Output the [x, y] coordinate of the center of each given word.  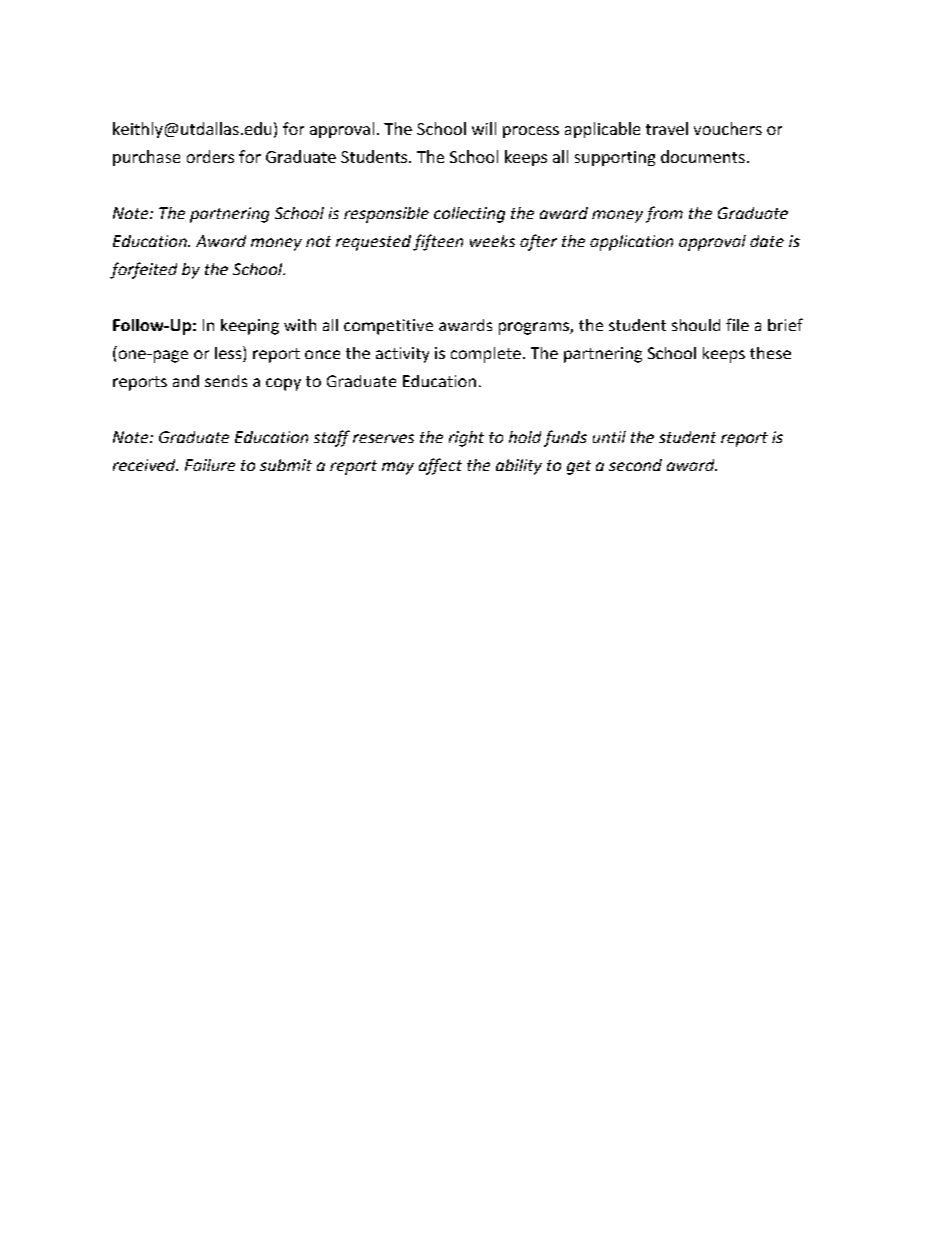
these [770, 353]
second [635, 465]
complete [486, 355]
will [484, 128]
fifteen [438, 242]
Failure [210, 465]
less [229, 354]
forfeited [143, 270]
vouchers [728, 128]
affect [440, 466]
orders [210, 156]
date [767, 241]
